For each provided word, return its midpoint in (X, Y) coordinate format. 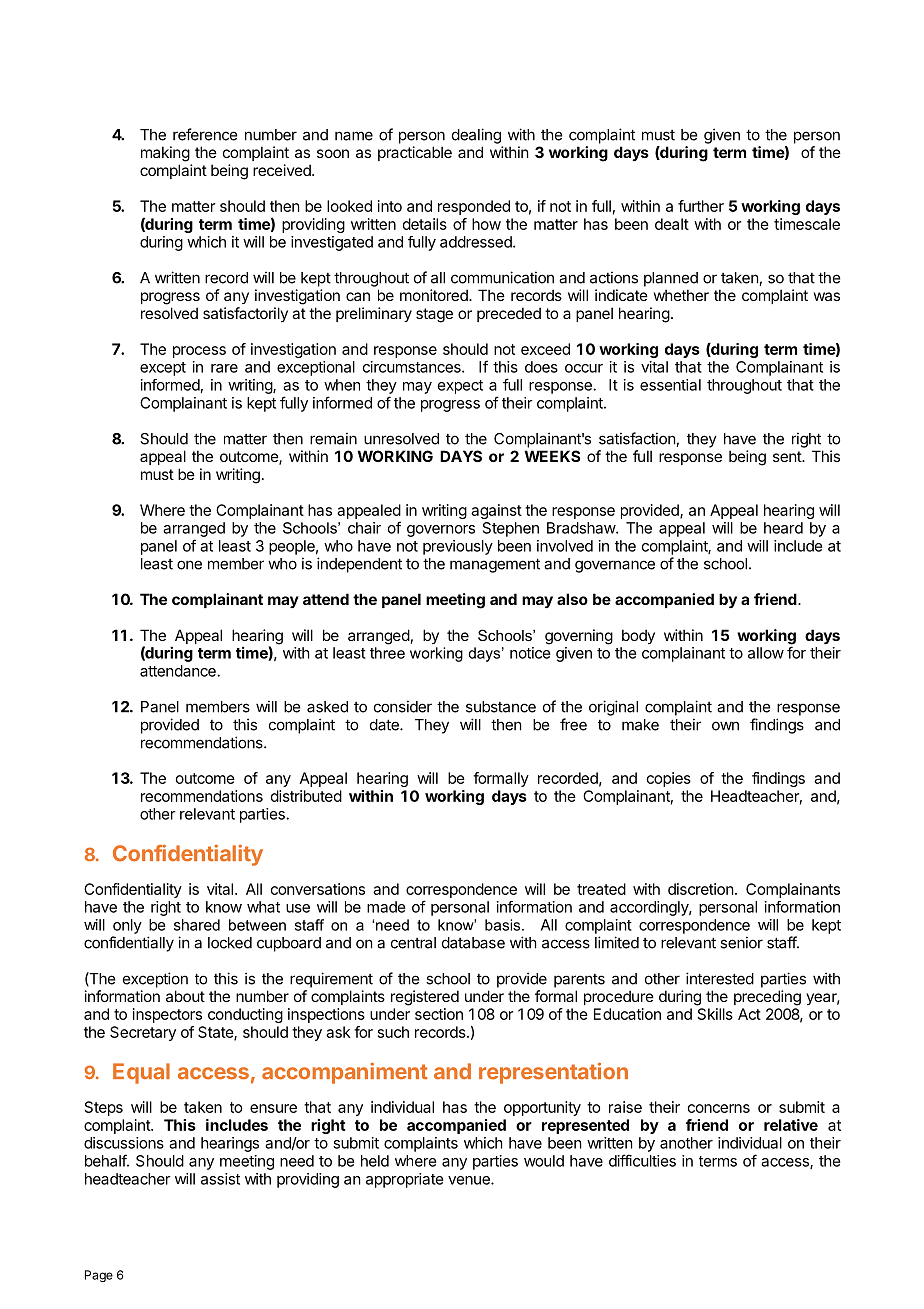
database (473, 943)
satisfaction (638, 439)
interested (720, 978)
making (165, 154)
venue (470, 1180)
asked (327, 707)
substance (501, 707)
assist (220, 1179)
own (725, 726)
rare (224, 368)
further (701, 206)
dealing (476, 136)
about (185, 996)
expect (460, 387)
